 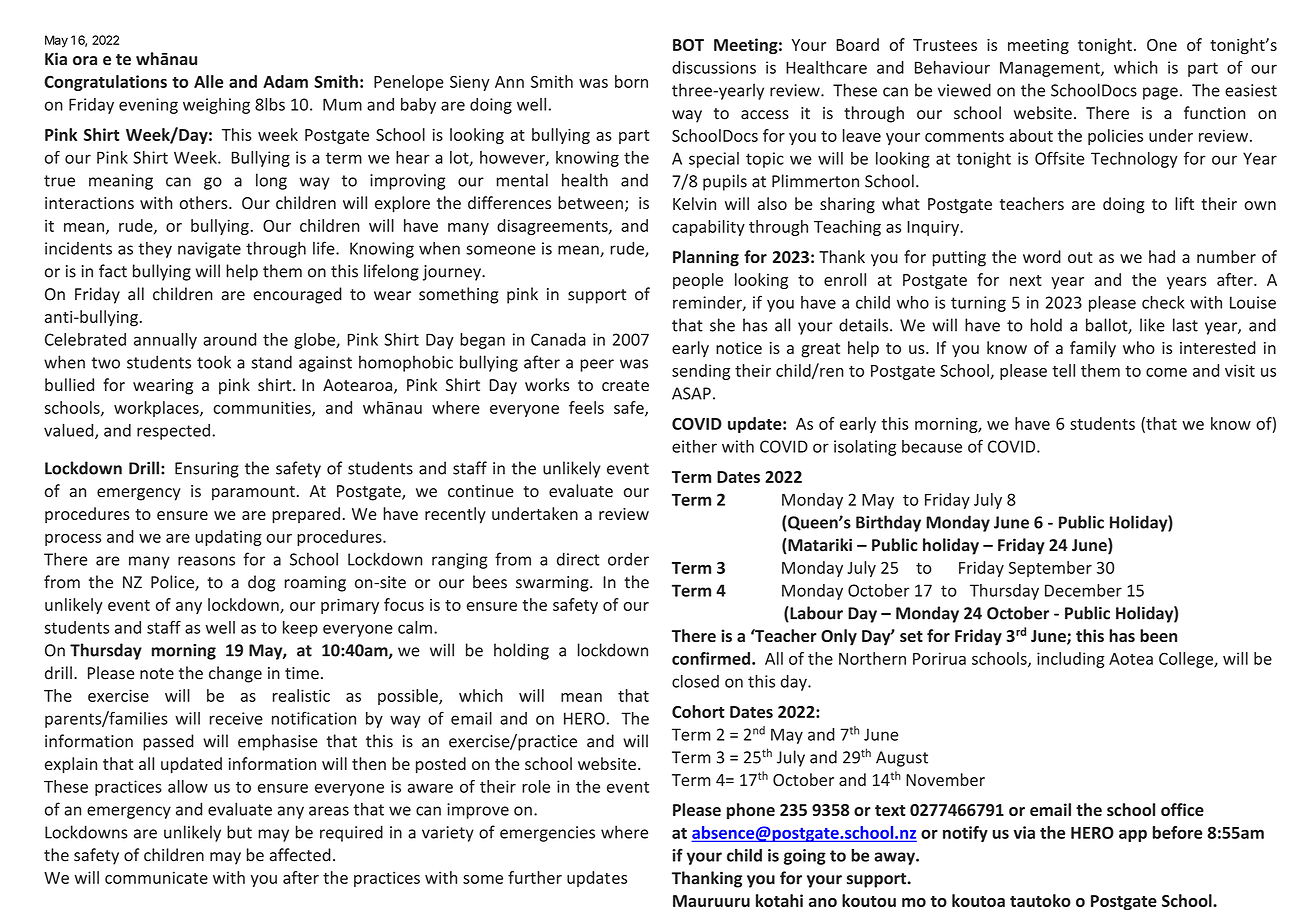 What do you see at coordinates (209, 81) in the screenshot?
I see `Alle` at bounding box center [209, 81].
